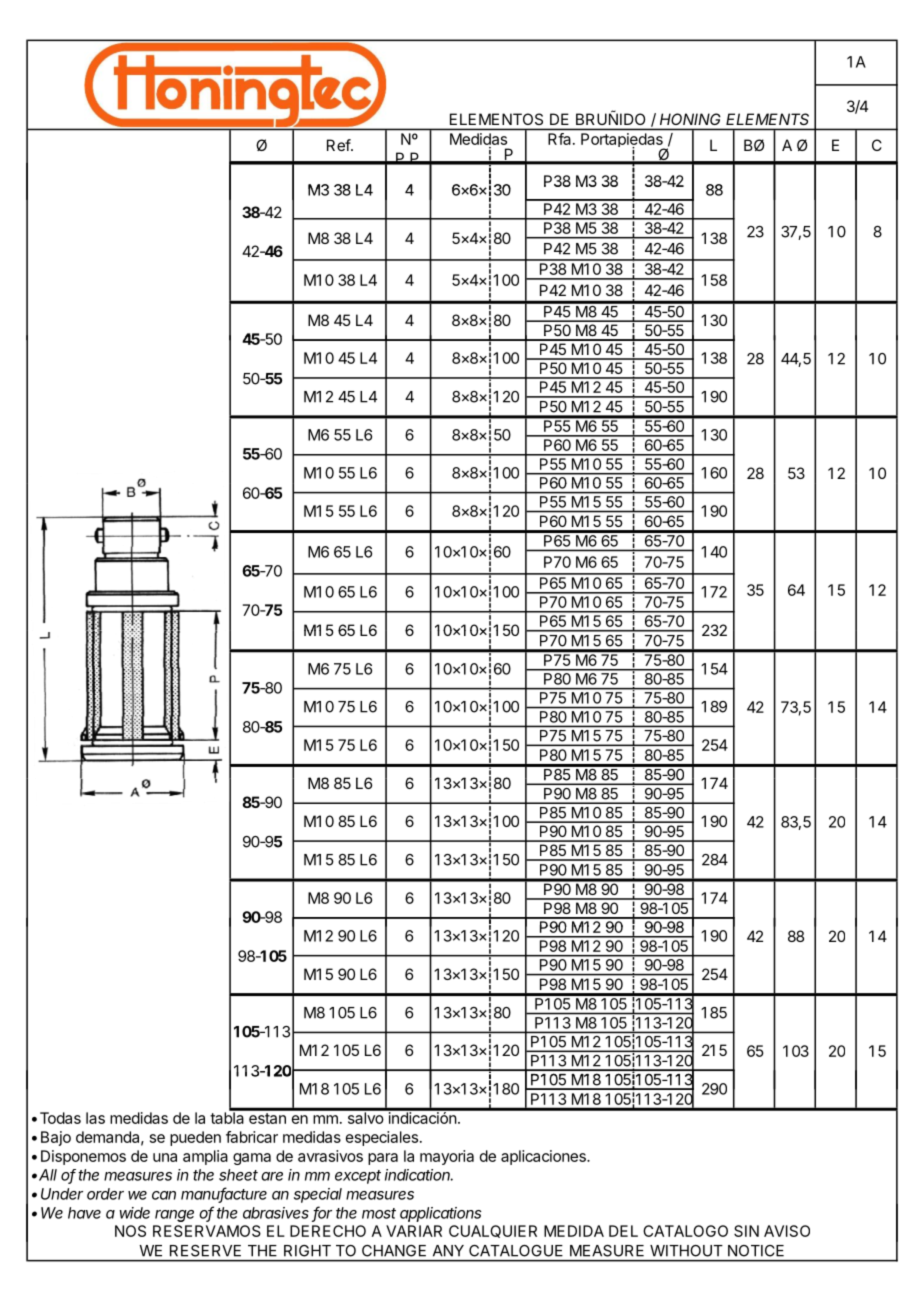 Image resolution: width=924 pixels, height=1308 pixels. What do you see at coordinates (686, 1251) in the page?
I see `WITHOUT` at bounding box center [686, 1251].
